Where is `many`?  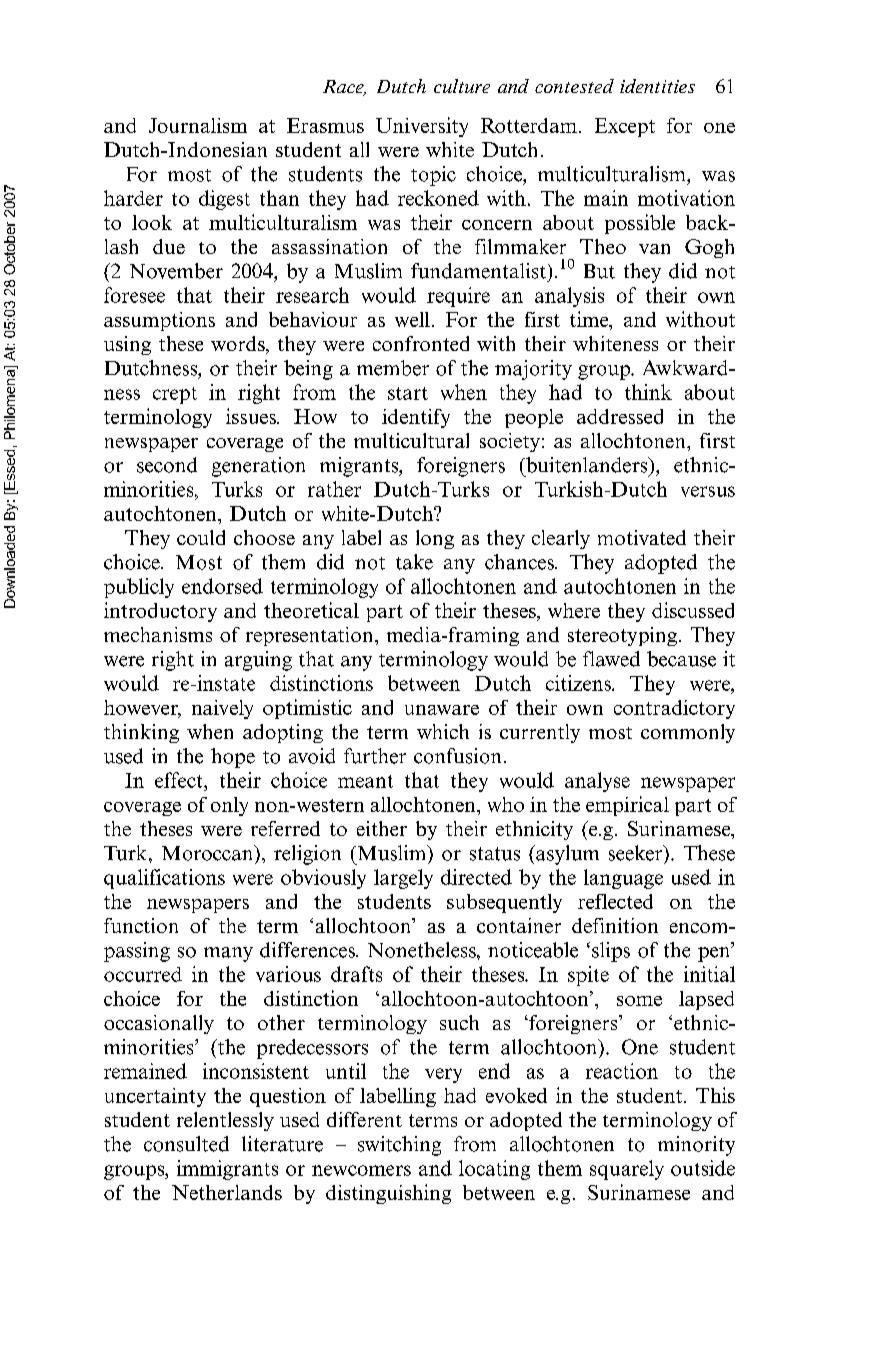
many is located at coordinates (228, 954).
